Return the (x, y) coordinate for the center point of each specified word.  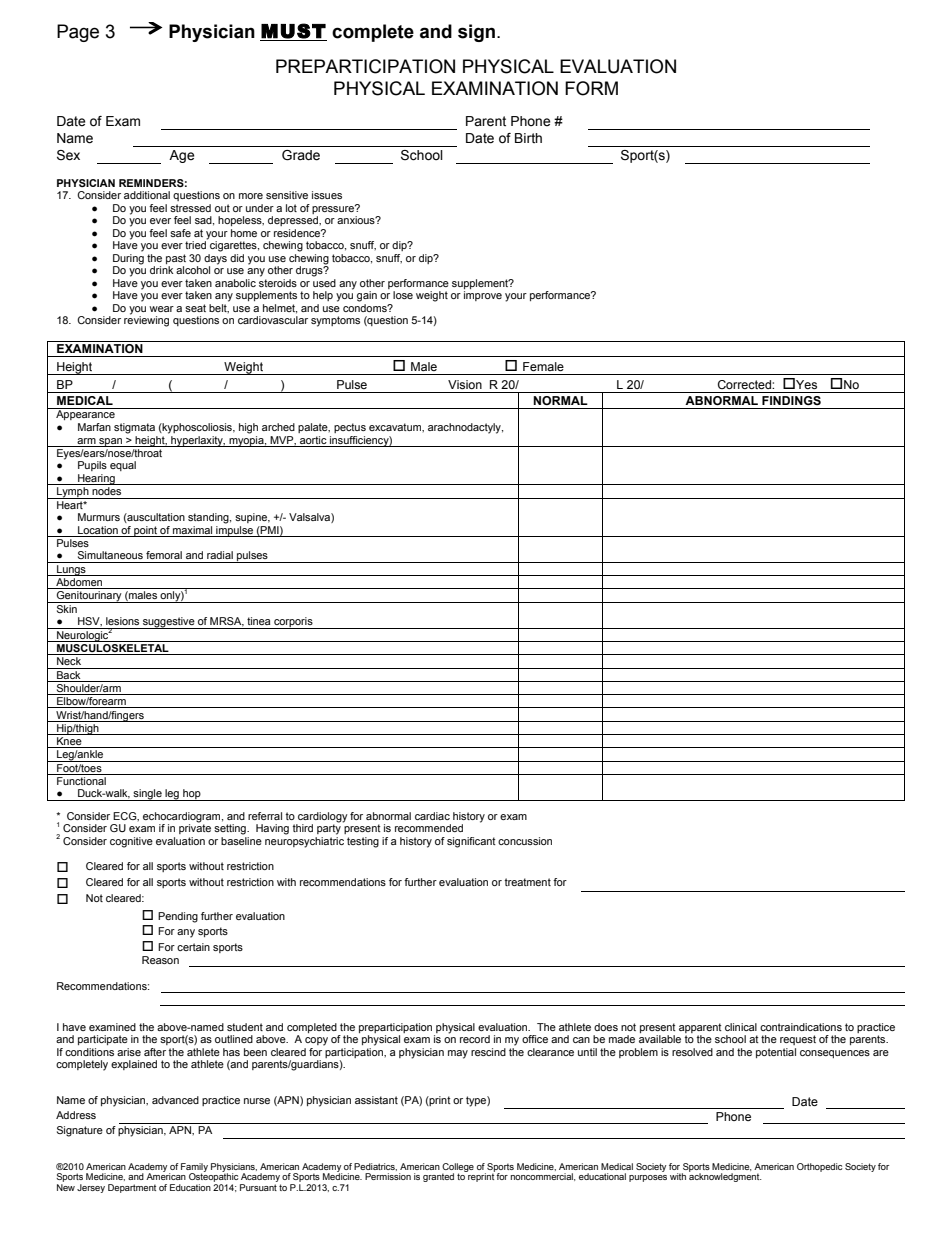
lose (403, 295)
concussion (525, 841)
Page (78, 33)
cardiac (432, 816)
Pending (178, 917)
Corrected (745, 384)
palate (314, 428)
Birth (528, 138)
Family (194, 1168)
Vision (465, 384)
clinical (741, 1027)
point (145, 531)
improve (483, 296)
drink (162, 270)
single (148, 795)
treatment (528, 882)
